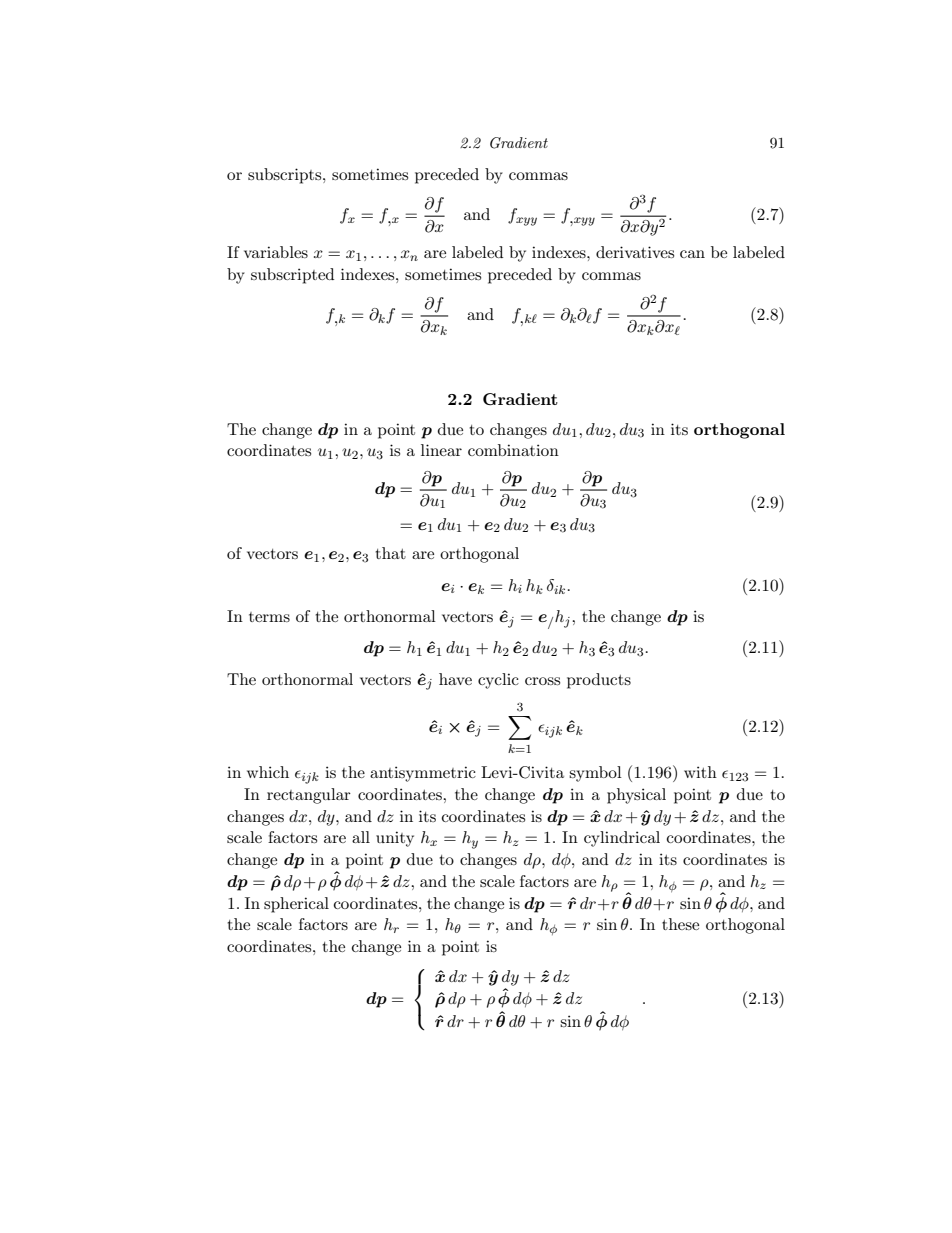 The width and height of the screenshot is (952, 1233). I want to click on spherical, so click(296, 905).
